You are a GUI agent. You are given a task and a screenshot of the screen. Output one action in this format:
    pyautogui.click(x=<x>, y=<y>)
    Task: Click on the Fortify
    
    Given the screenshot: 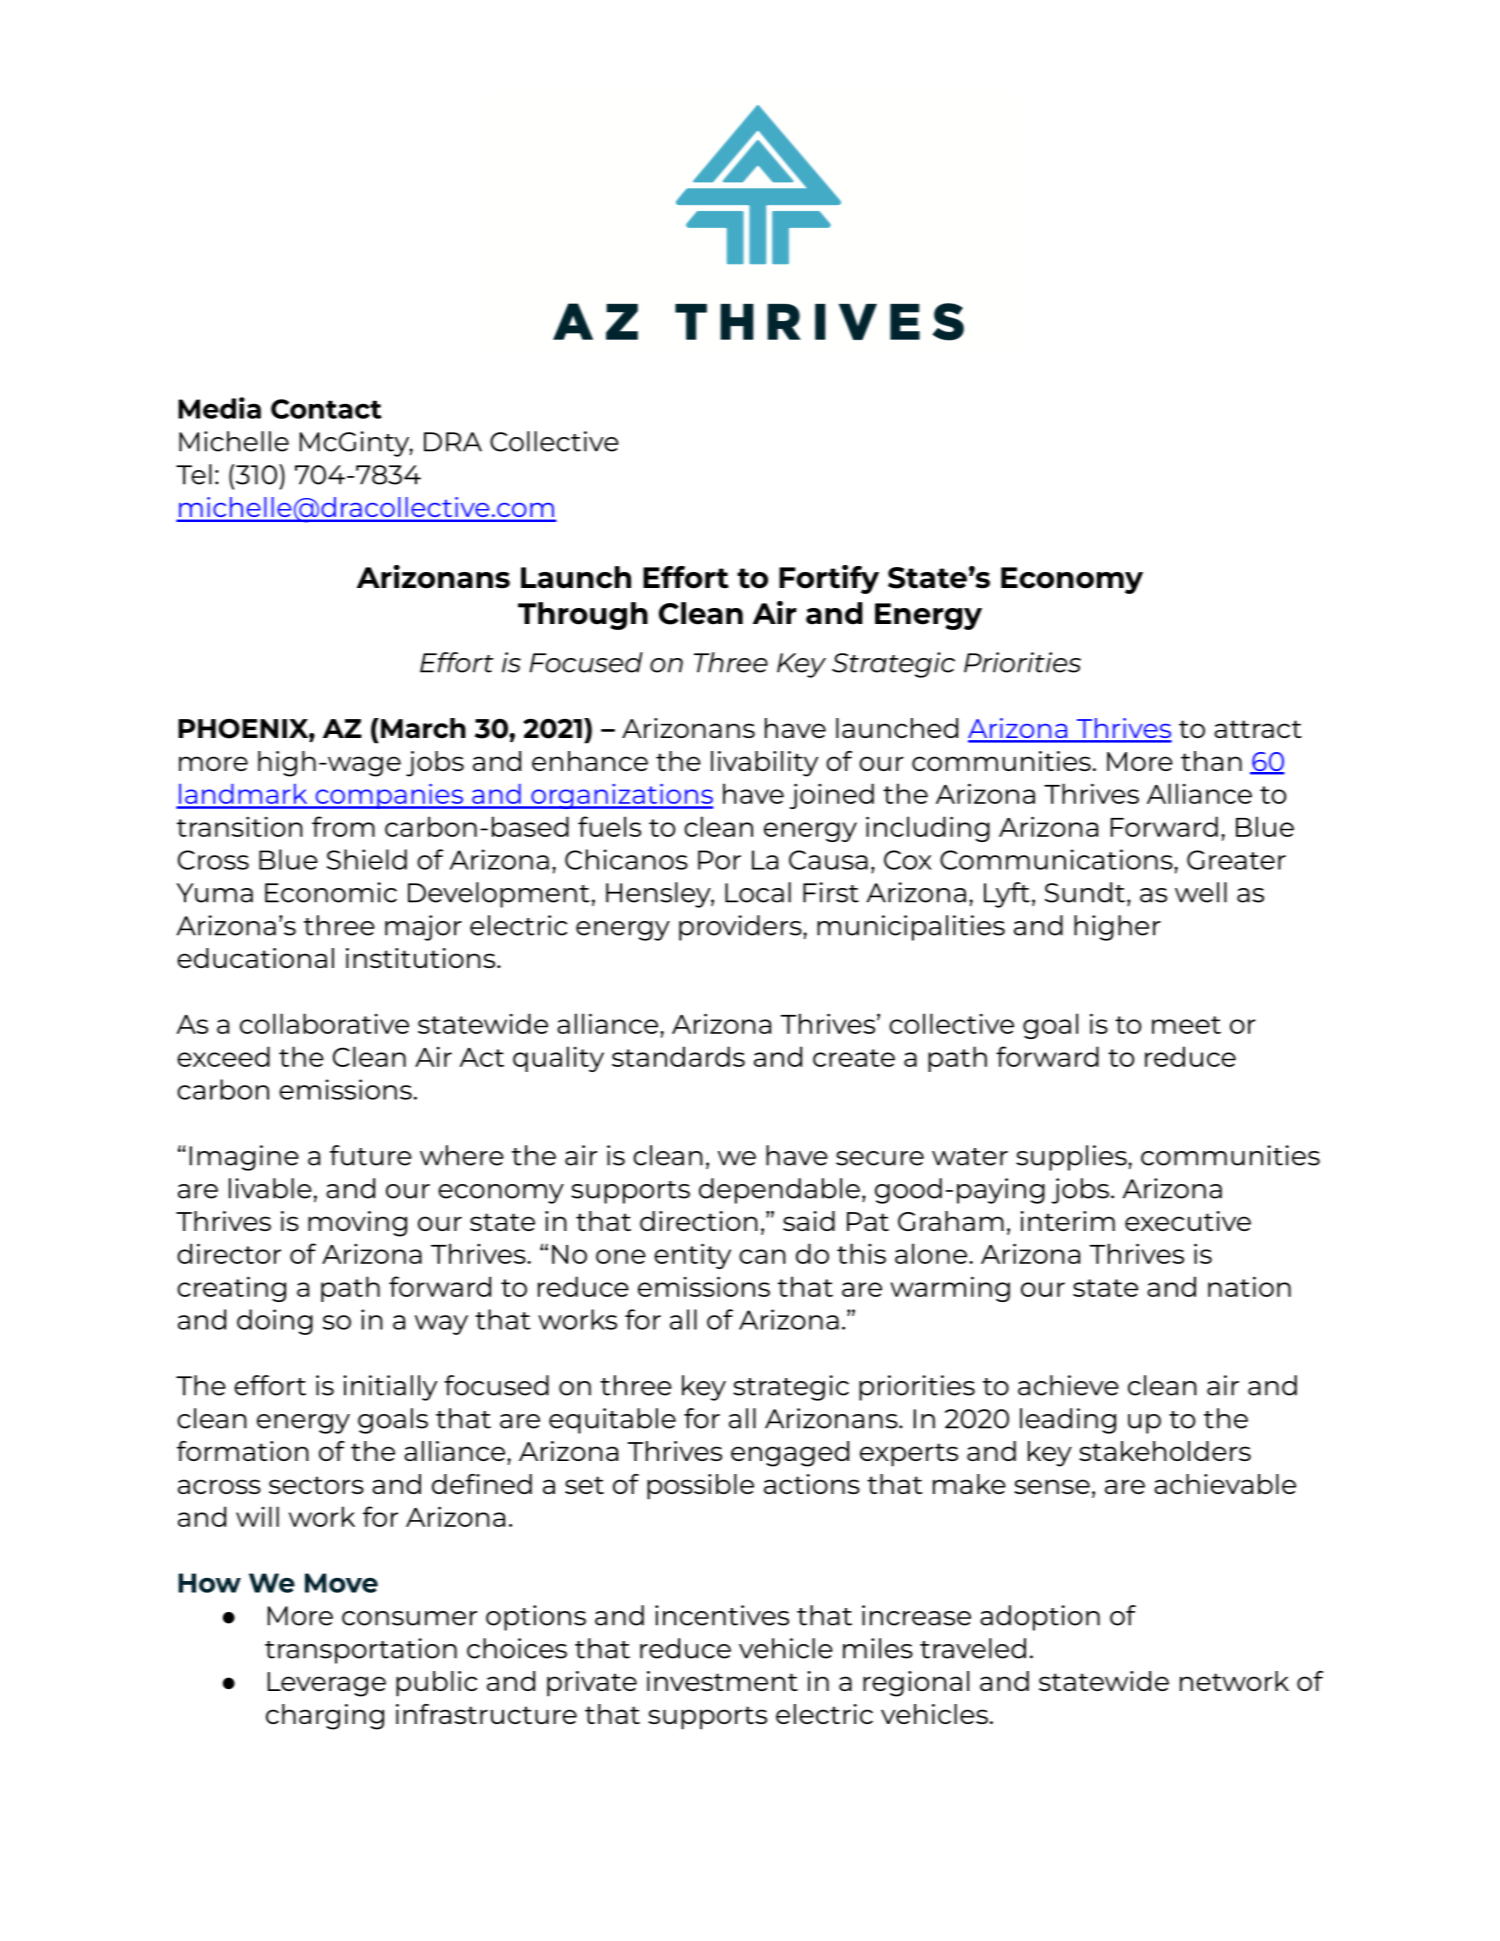 What is the action you would take?
    pyautogui.click(x=829, y=579)
